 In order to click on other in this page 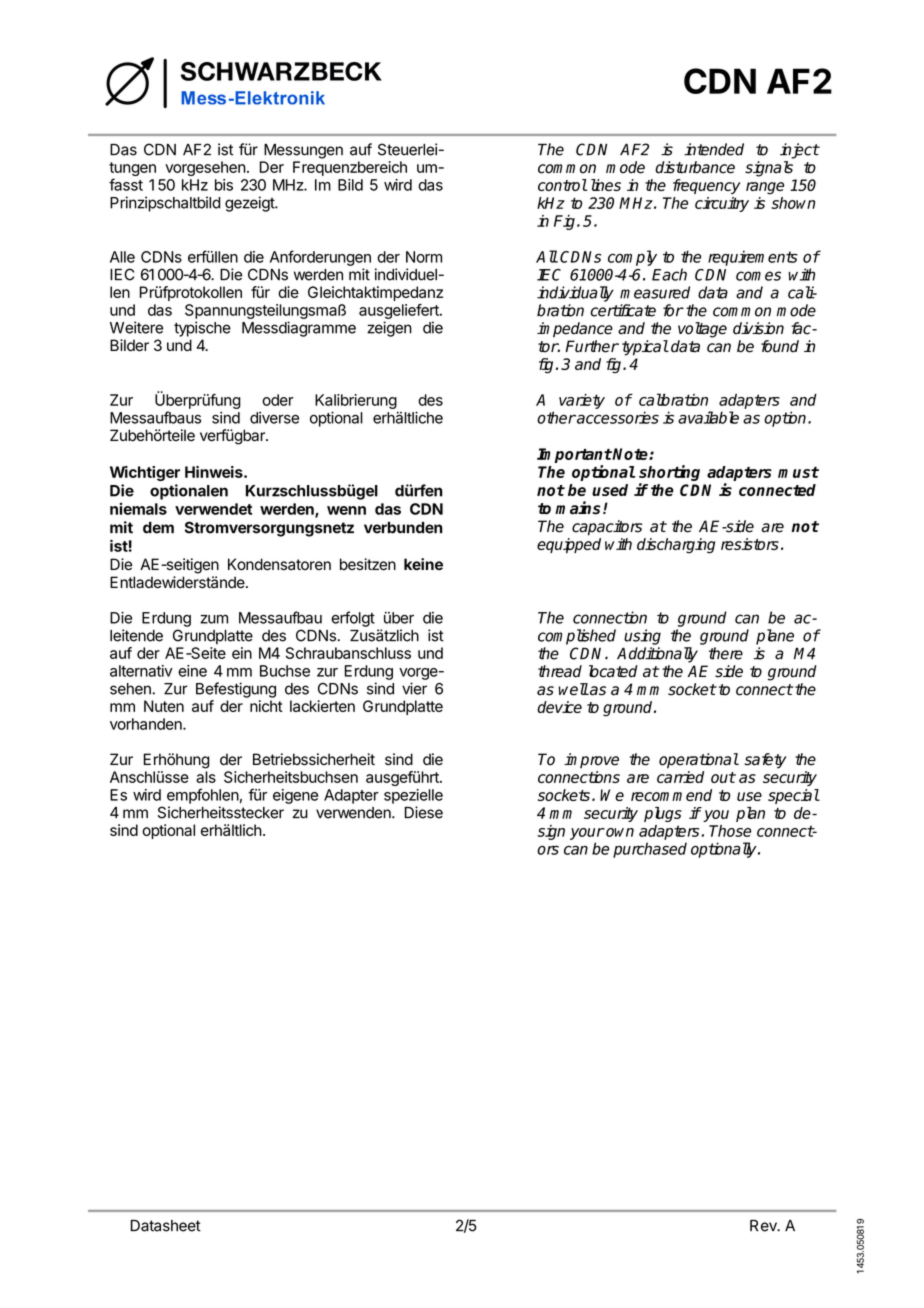, I will do `click(556, 417)`.
